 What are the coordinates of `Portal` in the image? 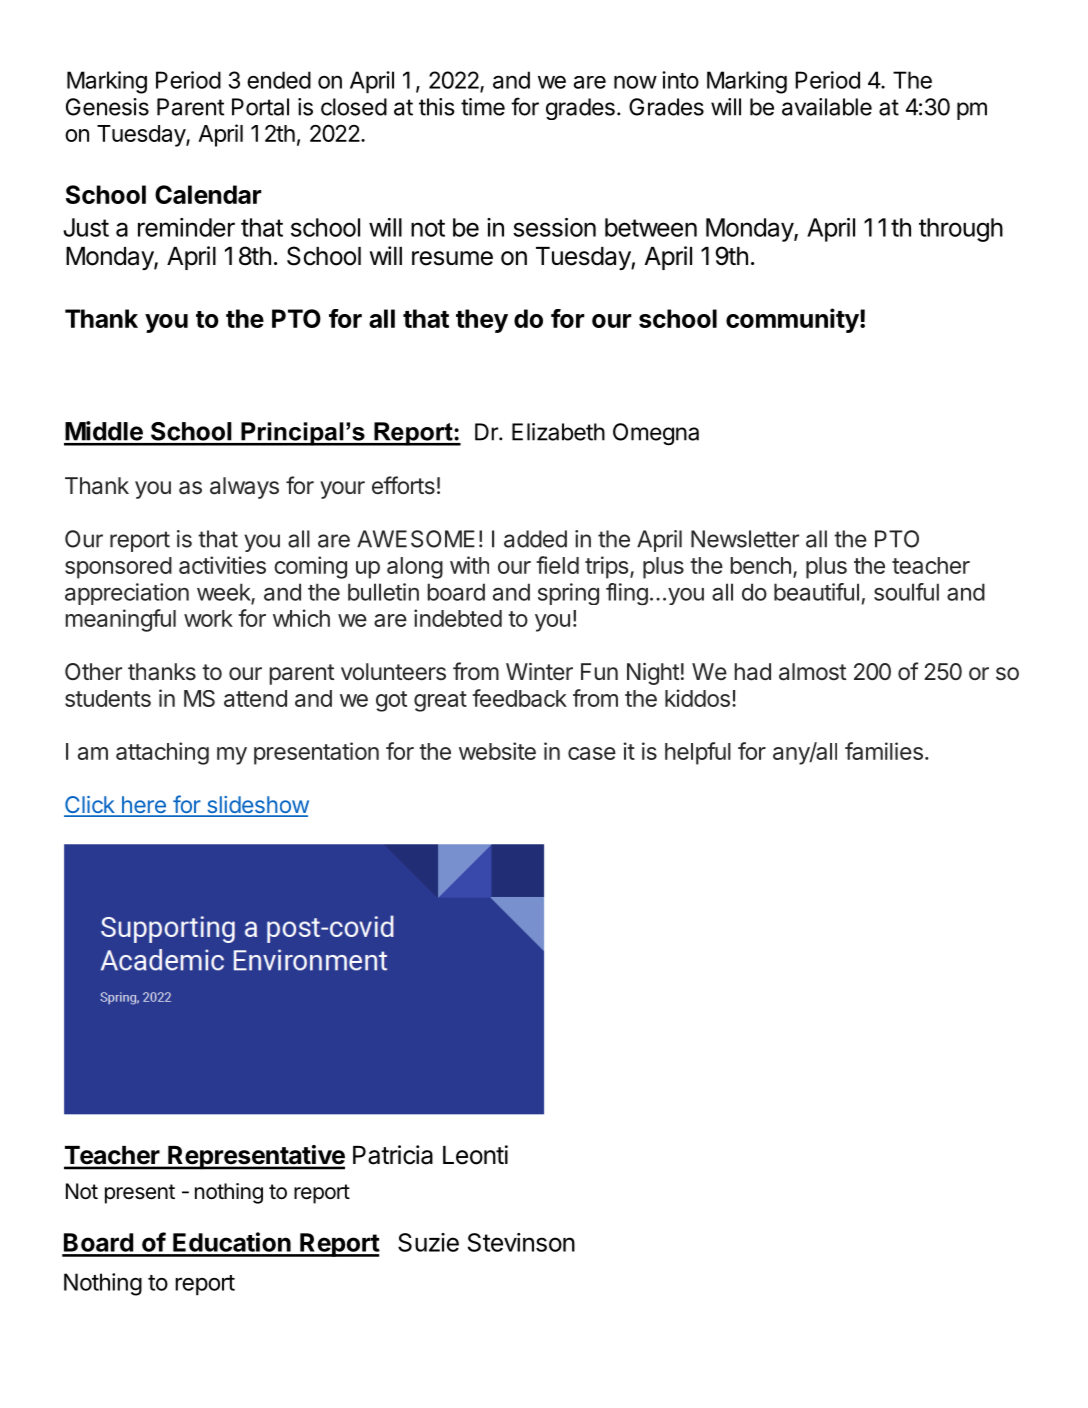 It's located at (260, 107).
